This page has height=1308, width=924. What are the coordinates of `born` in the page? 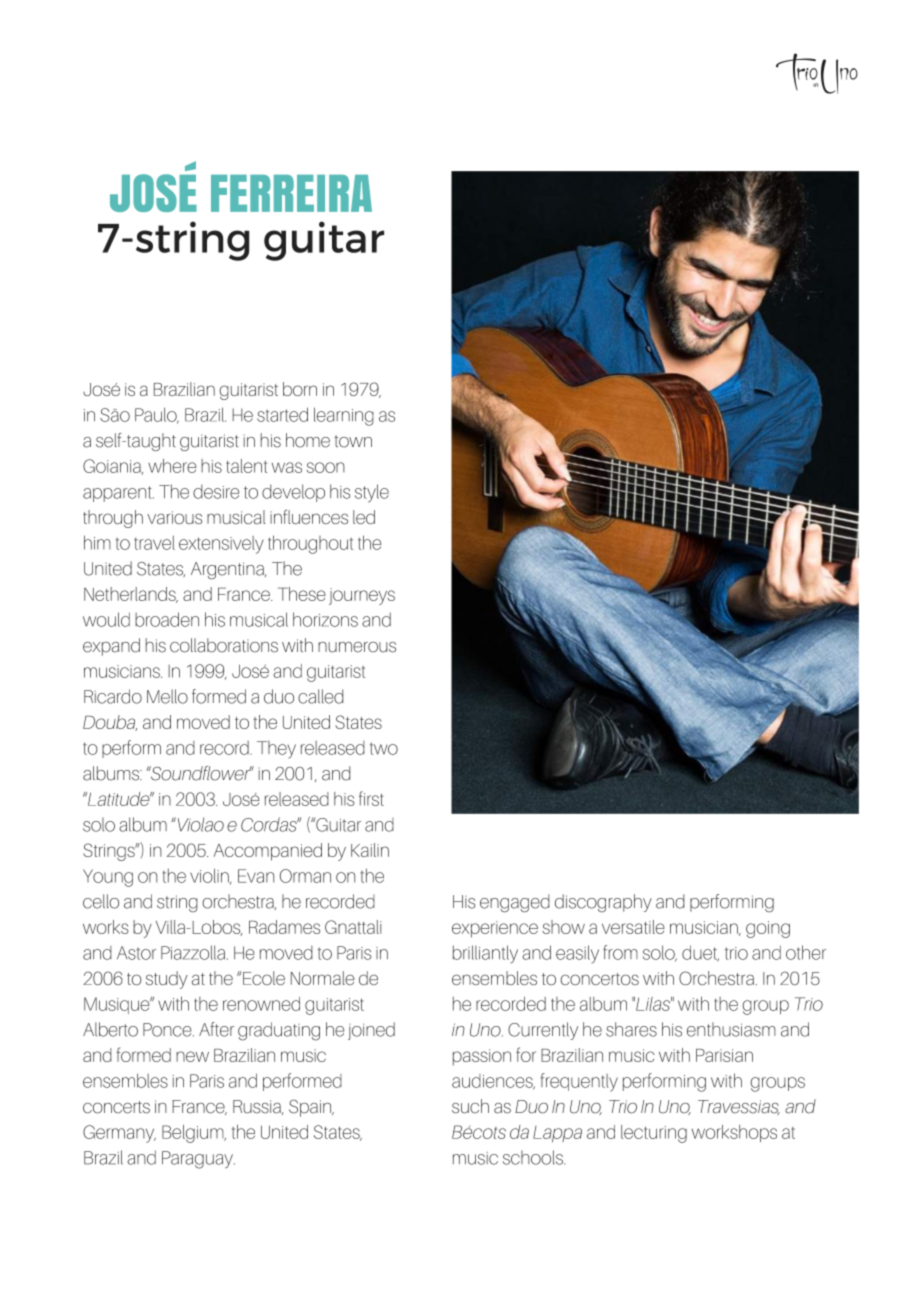 It's located at (300, 389).
